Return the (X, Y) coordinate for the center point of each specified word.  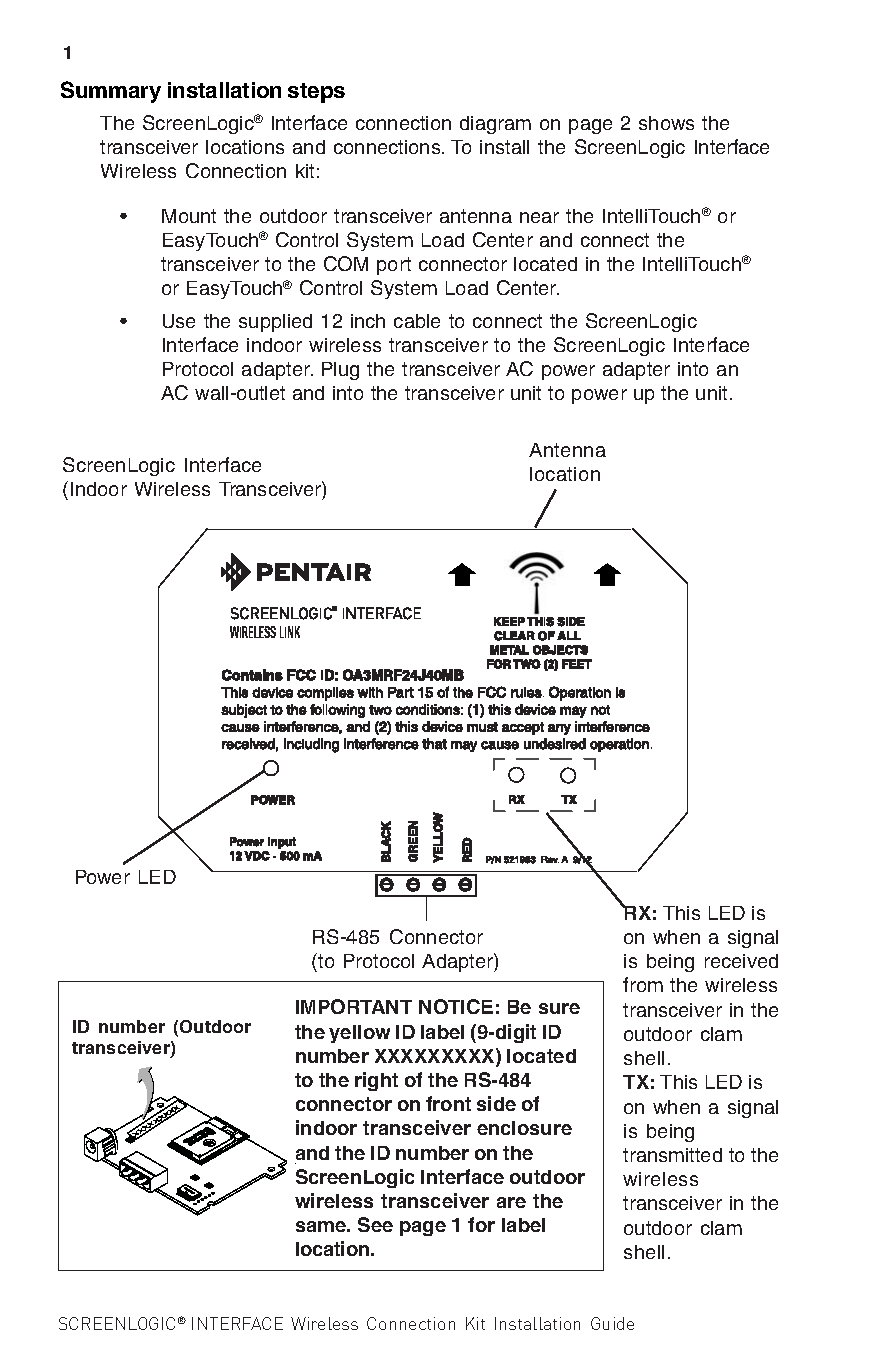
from (643, 984)
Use (179, 321)
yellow (359, 1034)
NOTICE (456, 1006)
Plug (340, 371)
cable (417, 321)
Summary (111, 92)
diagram (495, 125)
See (375, 1224)
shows (666, 123)
